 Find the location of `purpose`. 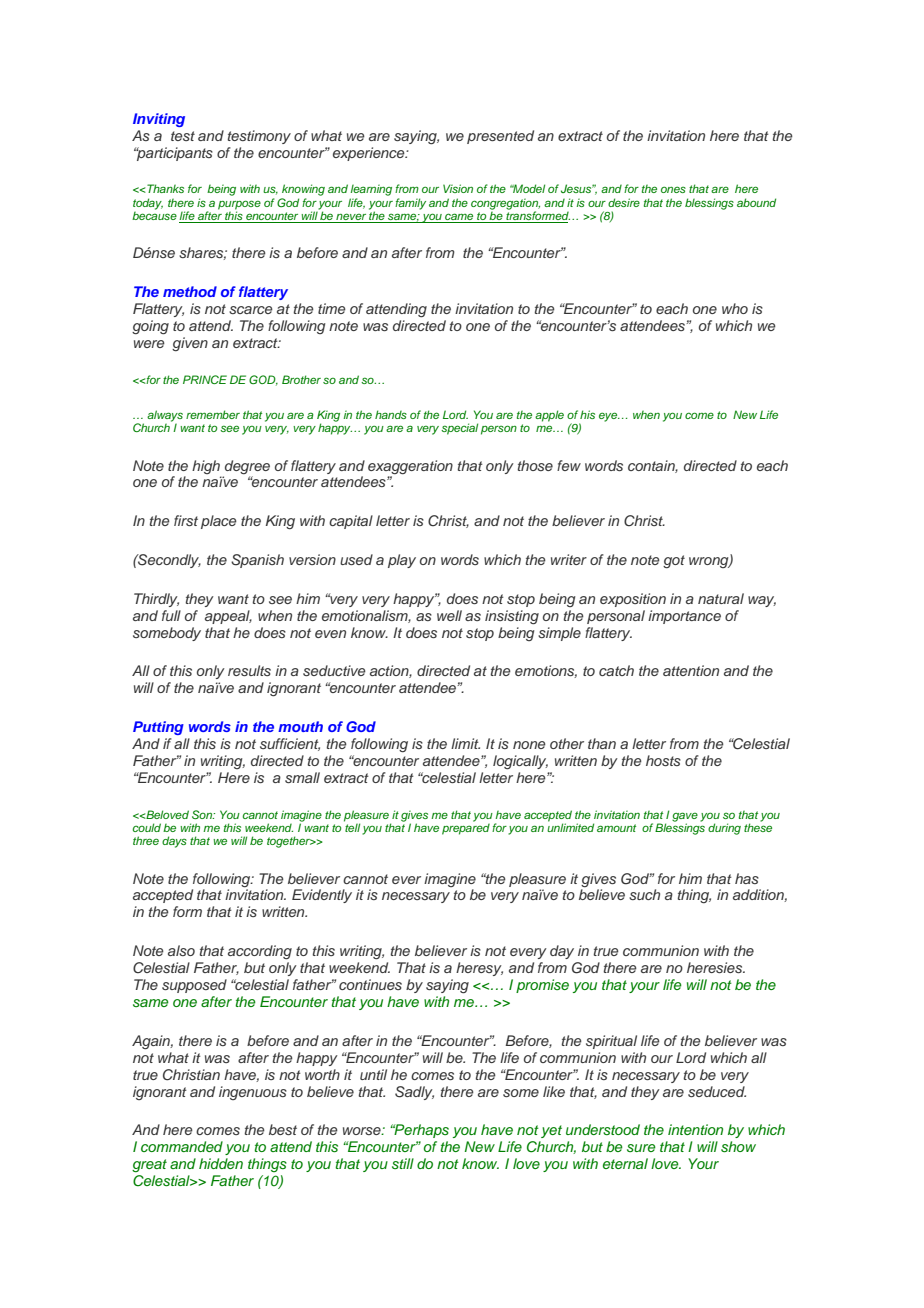

purpose is located at coordinates (239, 206).
